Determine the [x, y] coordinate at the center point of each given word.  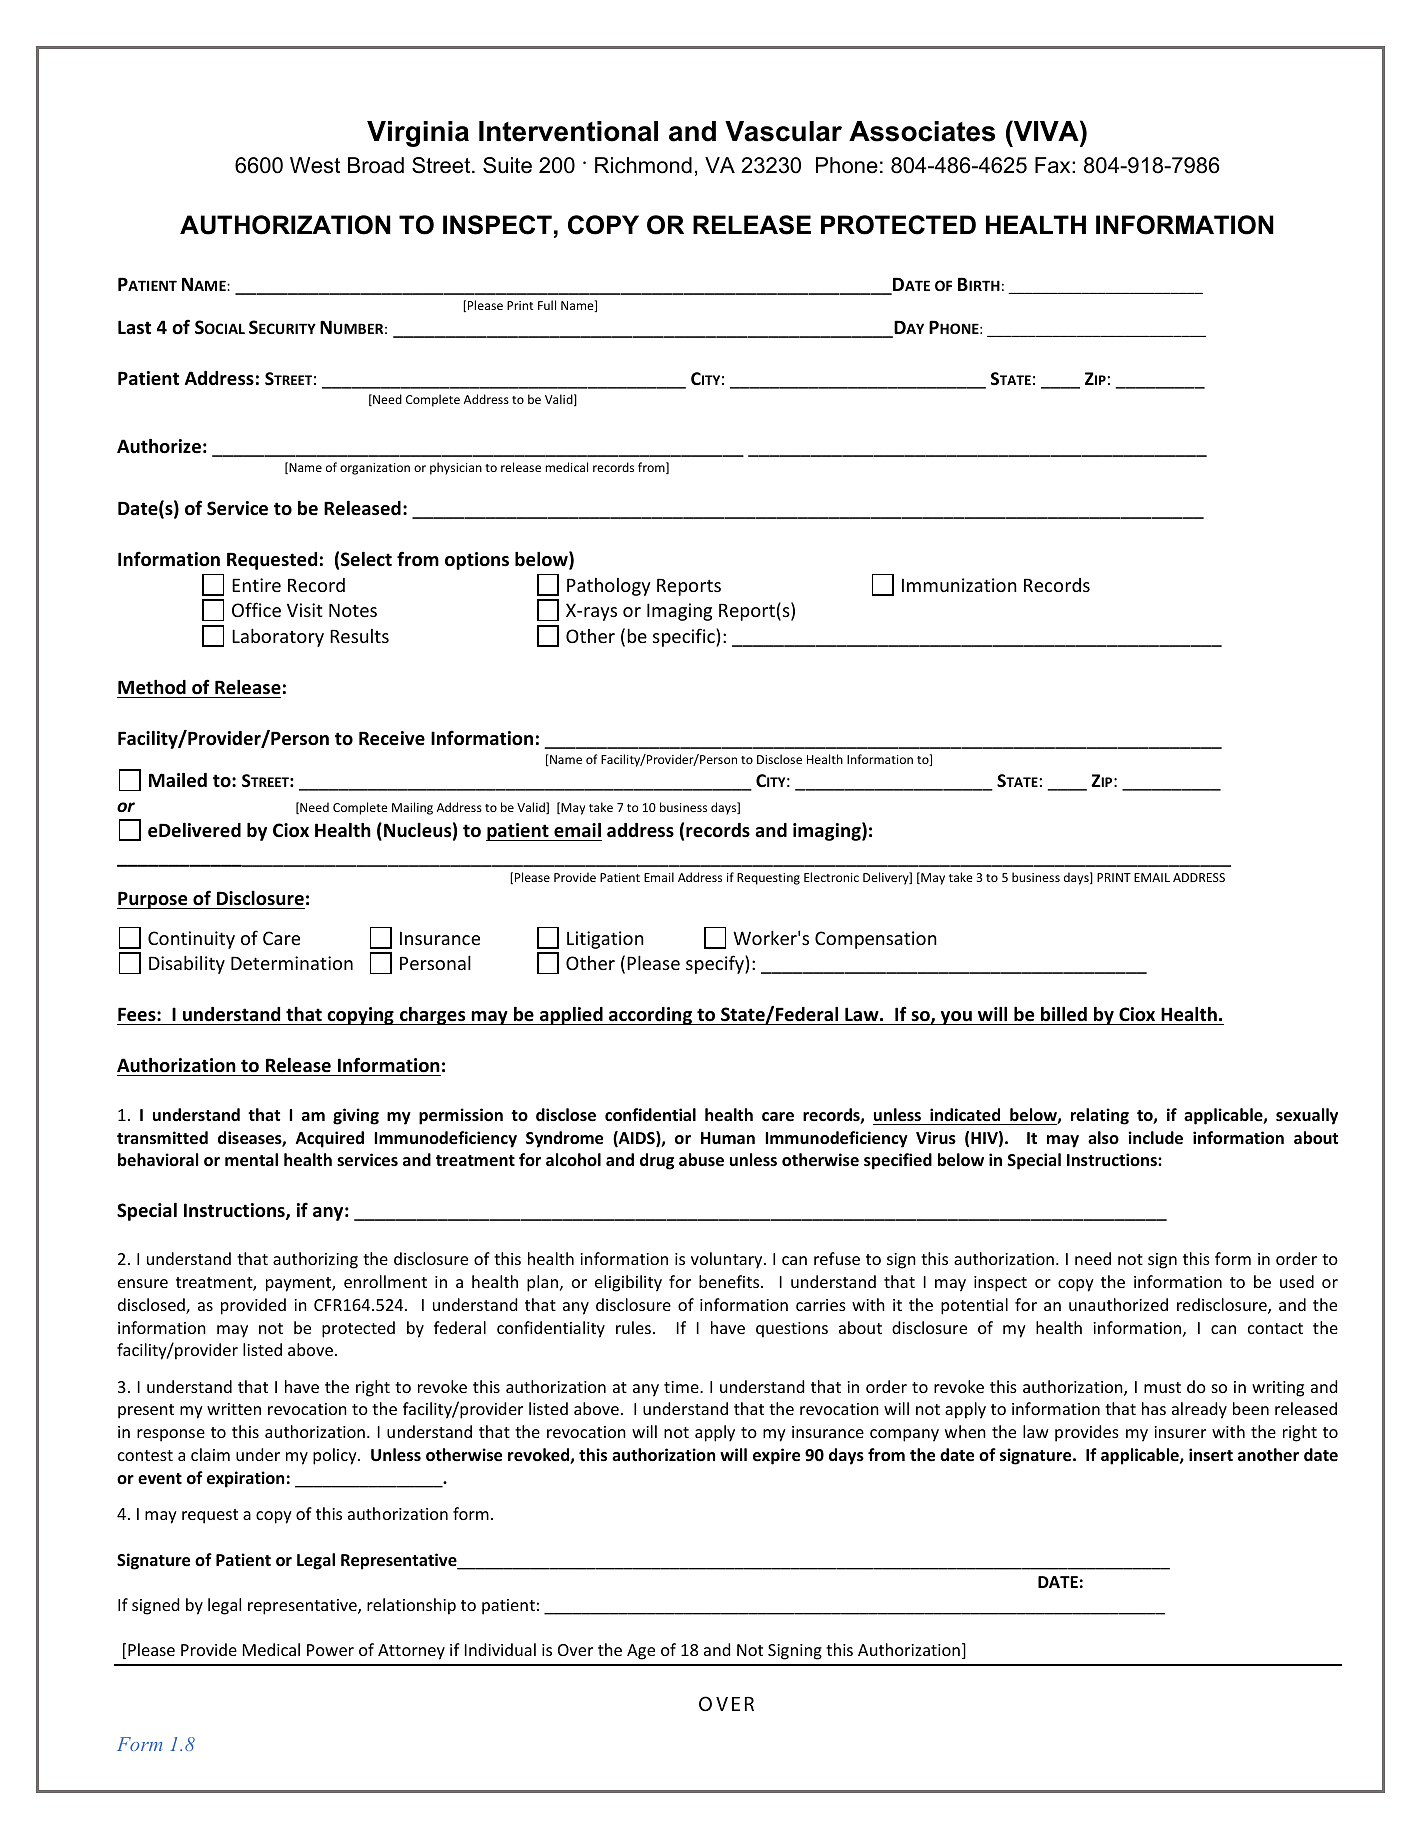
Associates [922, 131]
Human [728, 1138]
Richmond [643, 165]
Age [641, 1652]
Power [330, 1650]
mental [251, 1160]
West [315, 165]
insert [1211, 1455]
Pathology [609, 587]
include [1155, 1138]
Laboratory [278, 637]
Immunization [959, 585]
